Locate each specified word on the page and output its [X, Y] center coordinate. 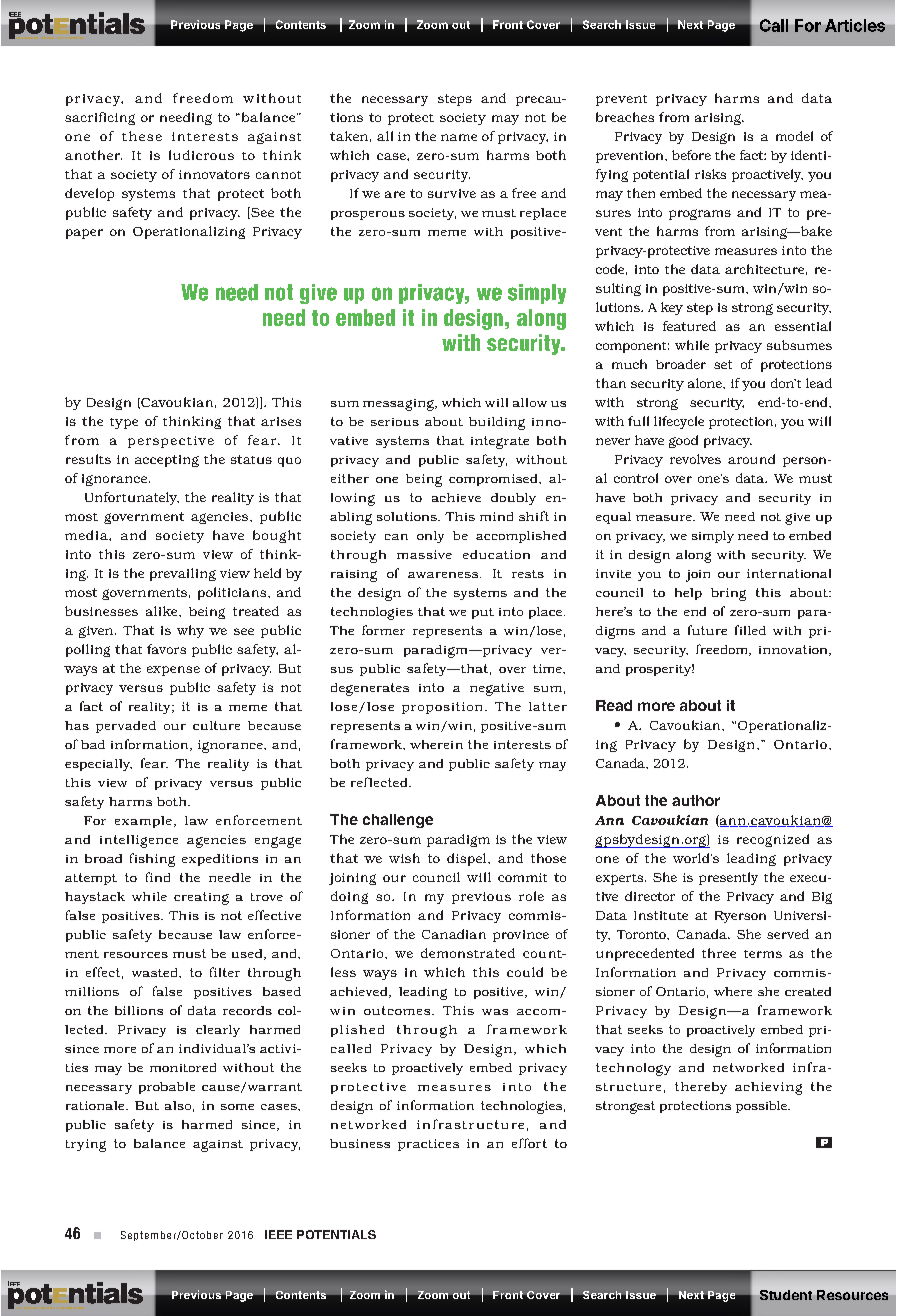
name [459, 137]
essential [803, 326]
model [794, 136]
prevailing [183, 574]
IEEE [278, 1234]
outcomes [398, 1010]
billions [139, 1010]
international [789, 573]
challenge [398, 821]
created [808, 991]
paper [84, 234]
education [496, 554]
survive [452, 193]
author [696, 800]
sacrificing [100, 118]
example [143, 822]
